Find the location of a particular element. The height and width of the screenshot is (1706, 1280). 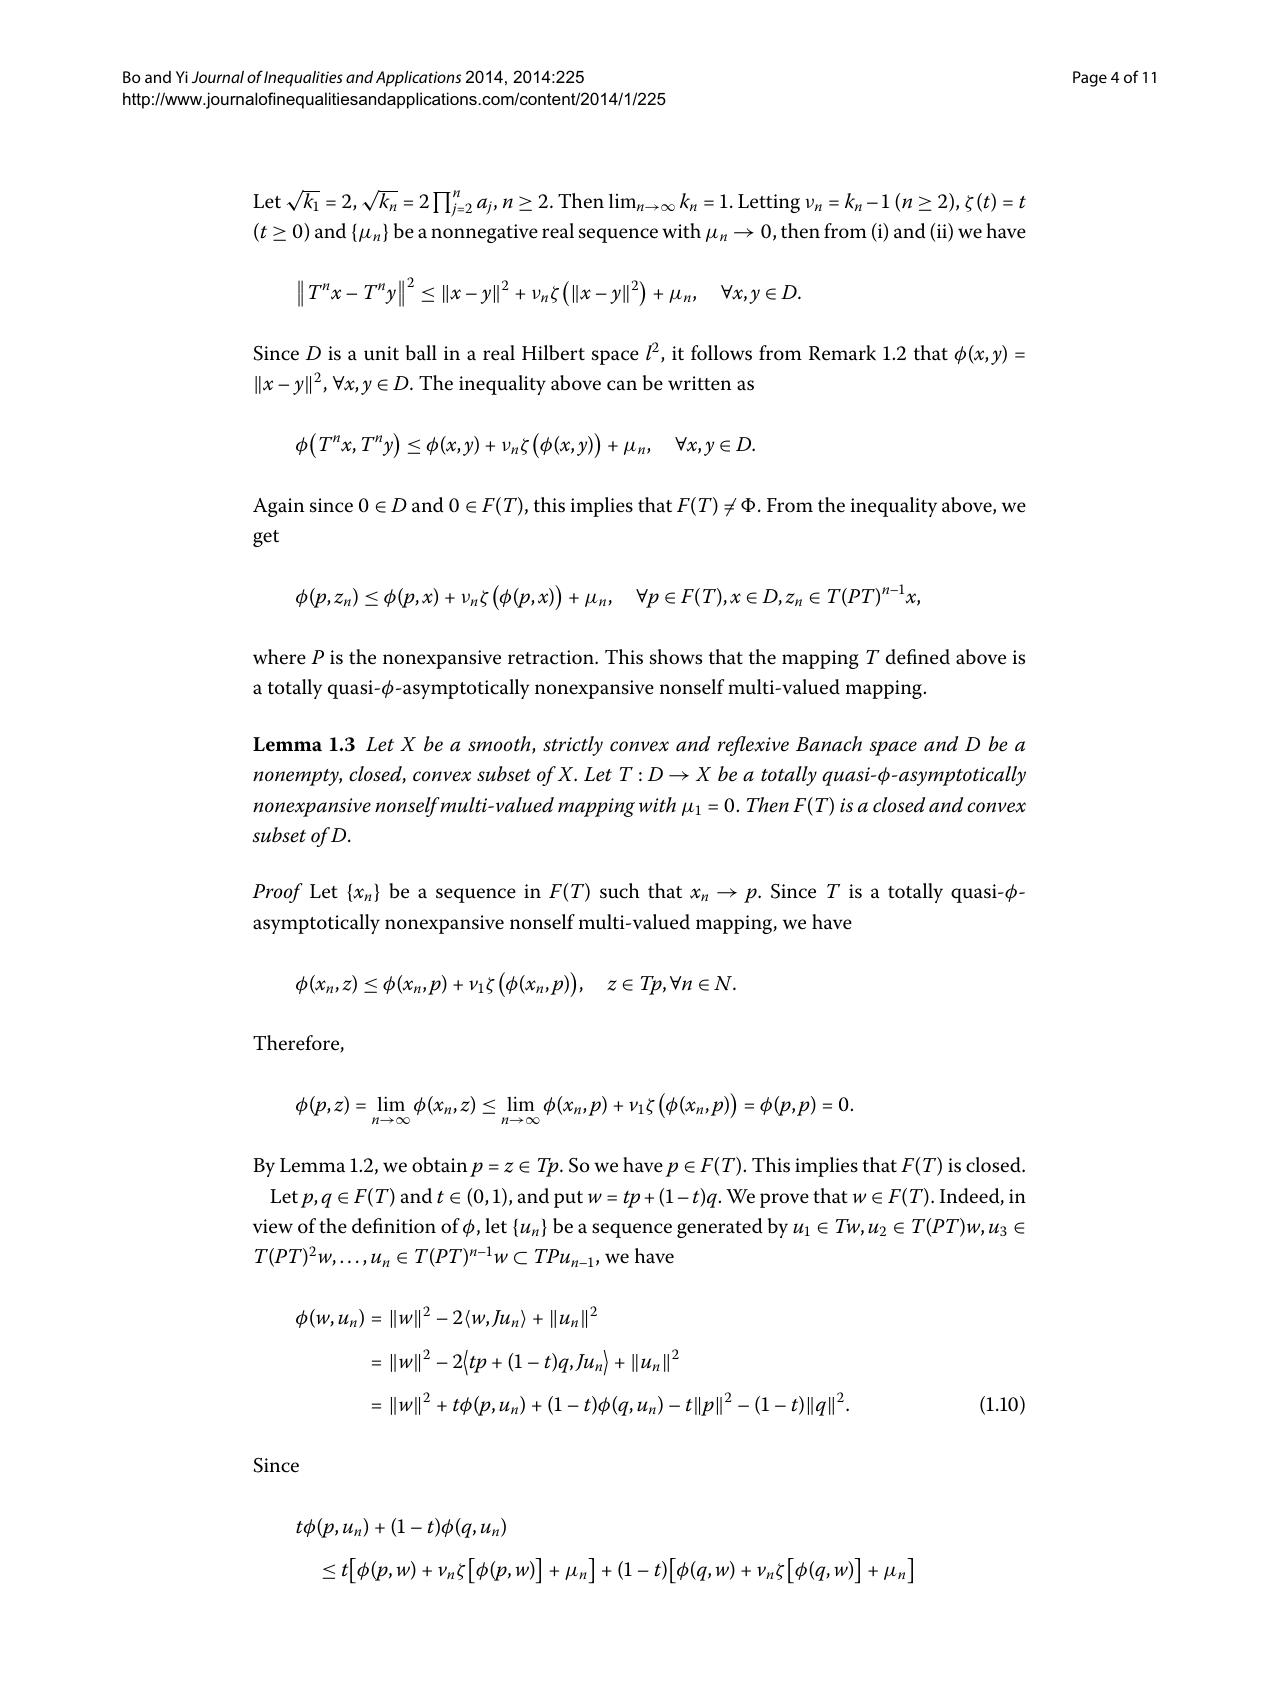

Page is located at coordinates (1090, 79).
